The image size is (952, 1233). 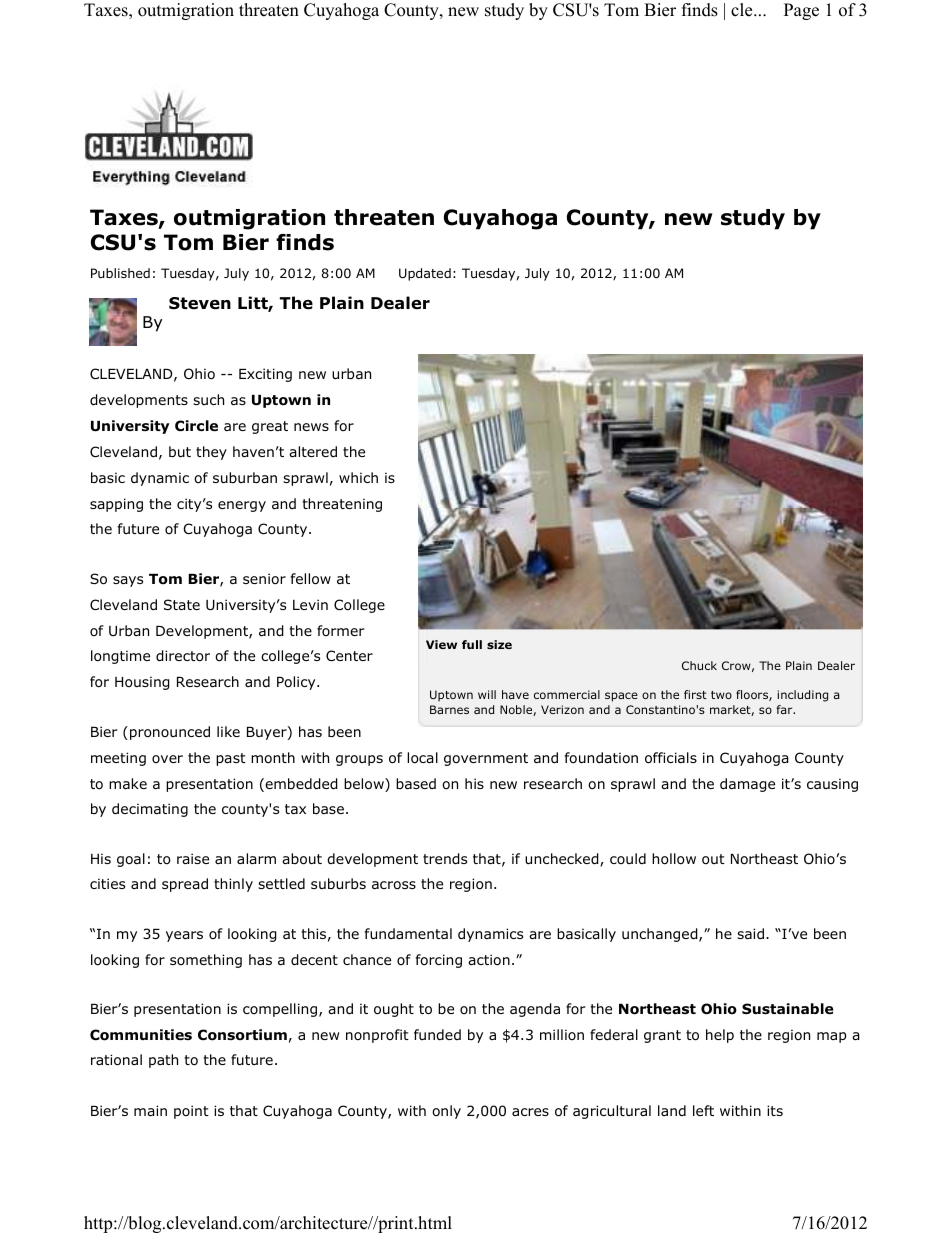 What do you see at coordinates (163, 1061) in the screenshot?
I see `path` at bounding box center [163, 1061].
